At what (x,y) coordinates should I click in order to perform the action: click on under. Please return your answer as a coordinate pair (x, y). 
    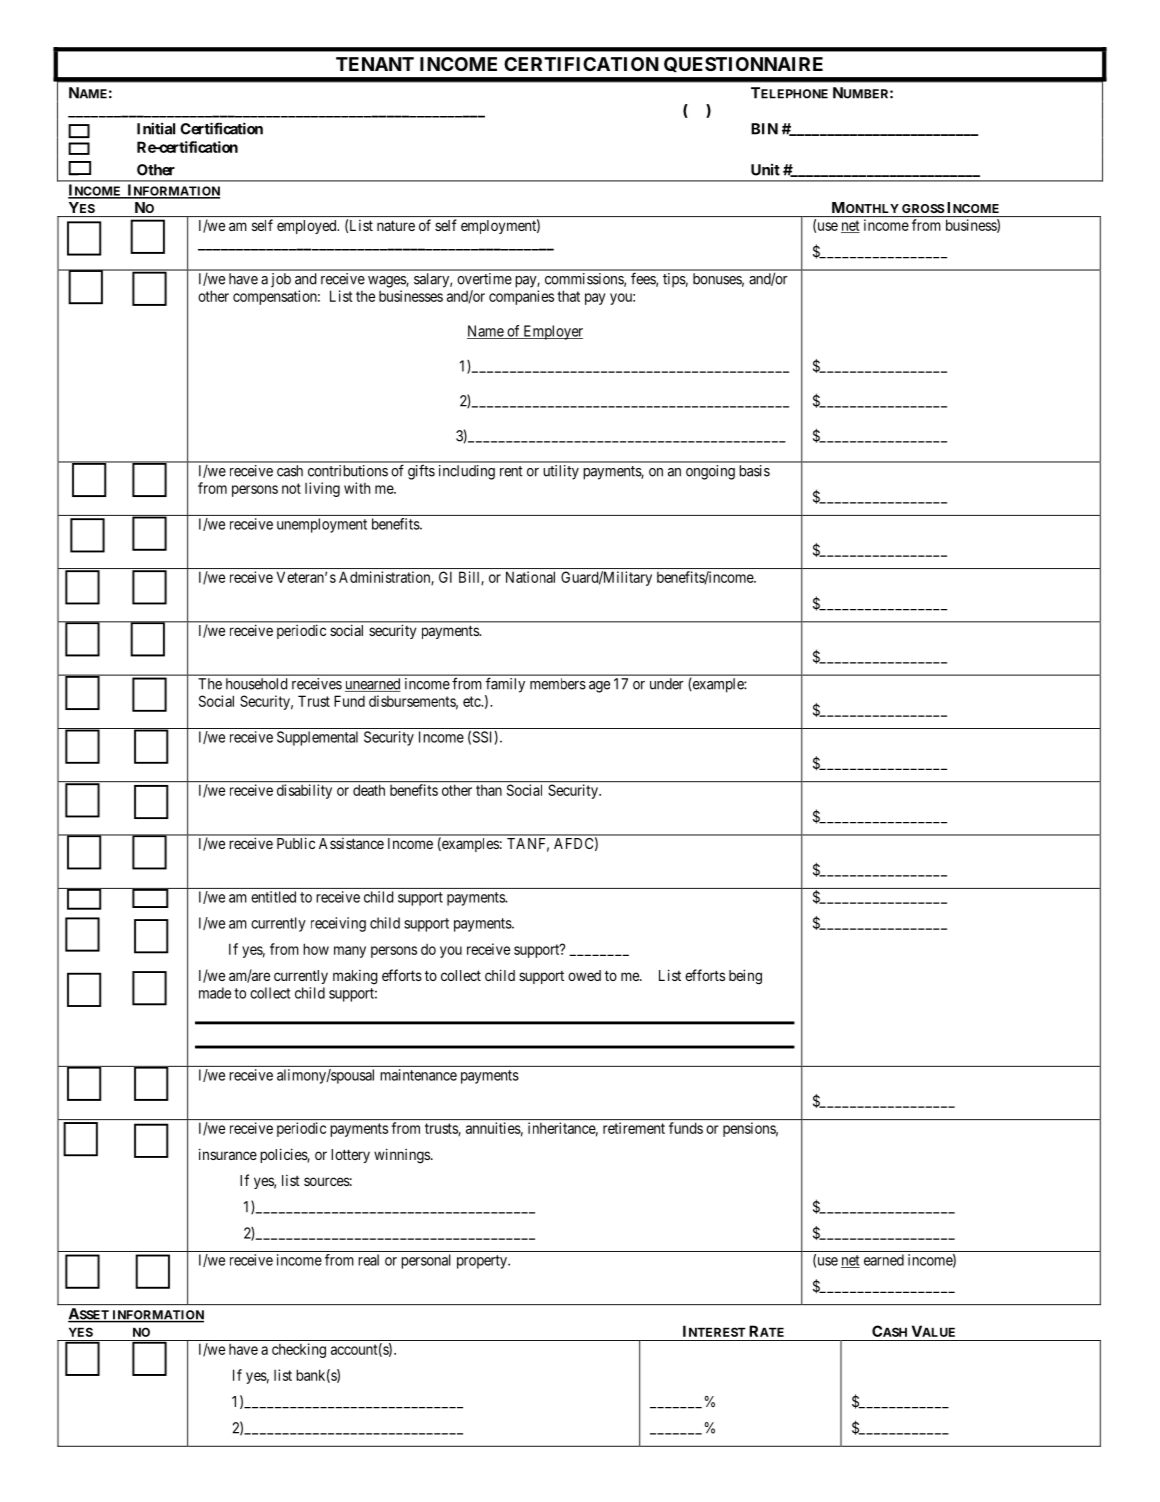
    Looking at the image, I should click on (667, 684).
